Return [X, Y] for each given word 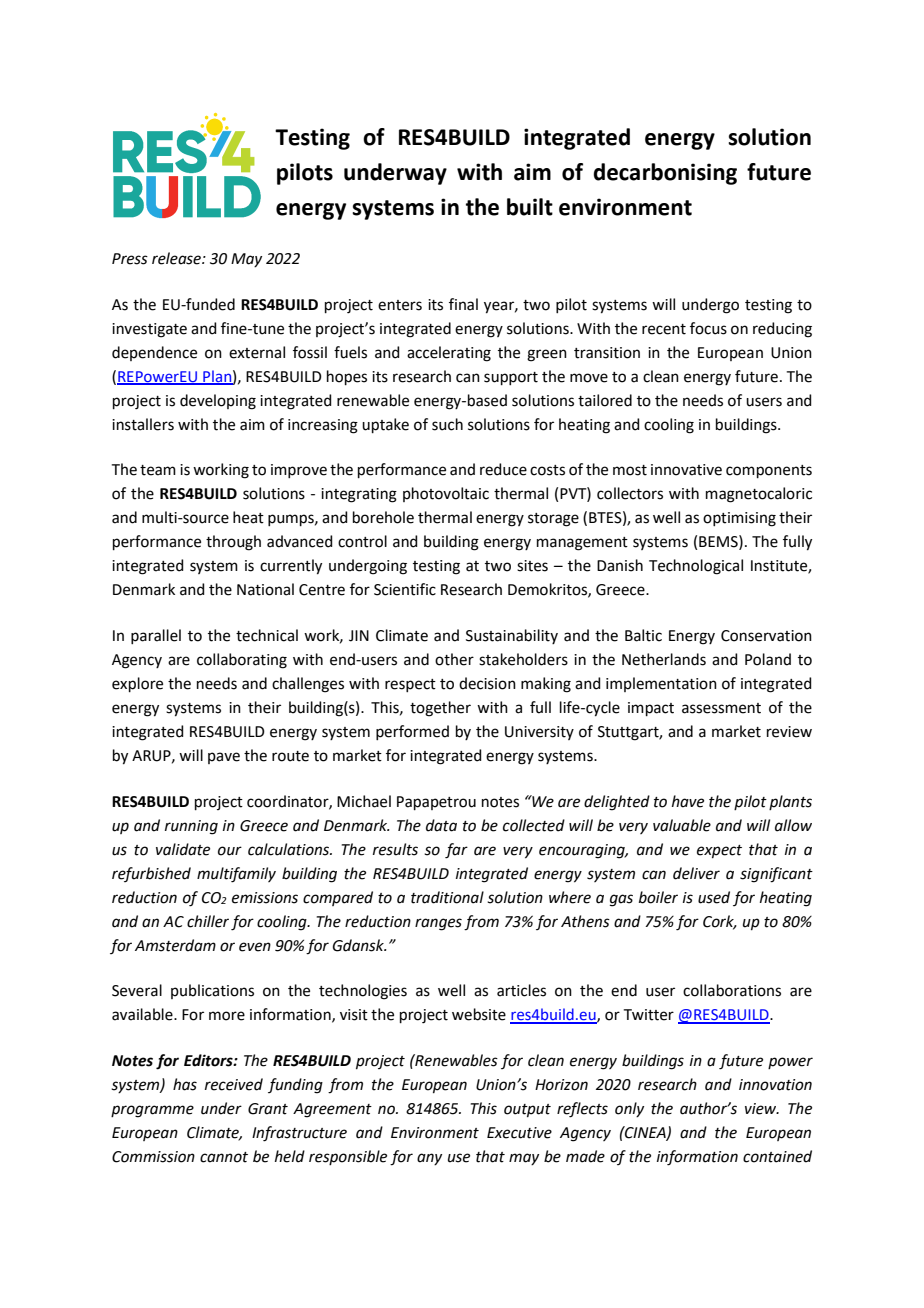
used [714, 897]
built [530, 207]
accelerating [449, 354]
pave [224, 758]
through [233, 543]
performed [412, 732]
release [177, 258]
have [688, 801]
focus [708, 328]
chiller [208, 921]
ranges [438, 924]
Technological [696, 567]
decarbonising [665, 174]
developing [218, 402]
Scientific [405, 589]
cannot [224, 1157]
